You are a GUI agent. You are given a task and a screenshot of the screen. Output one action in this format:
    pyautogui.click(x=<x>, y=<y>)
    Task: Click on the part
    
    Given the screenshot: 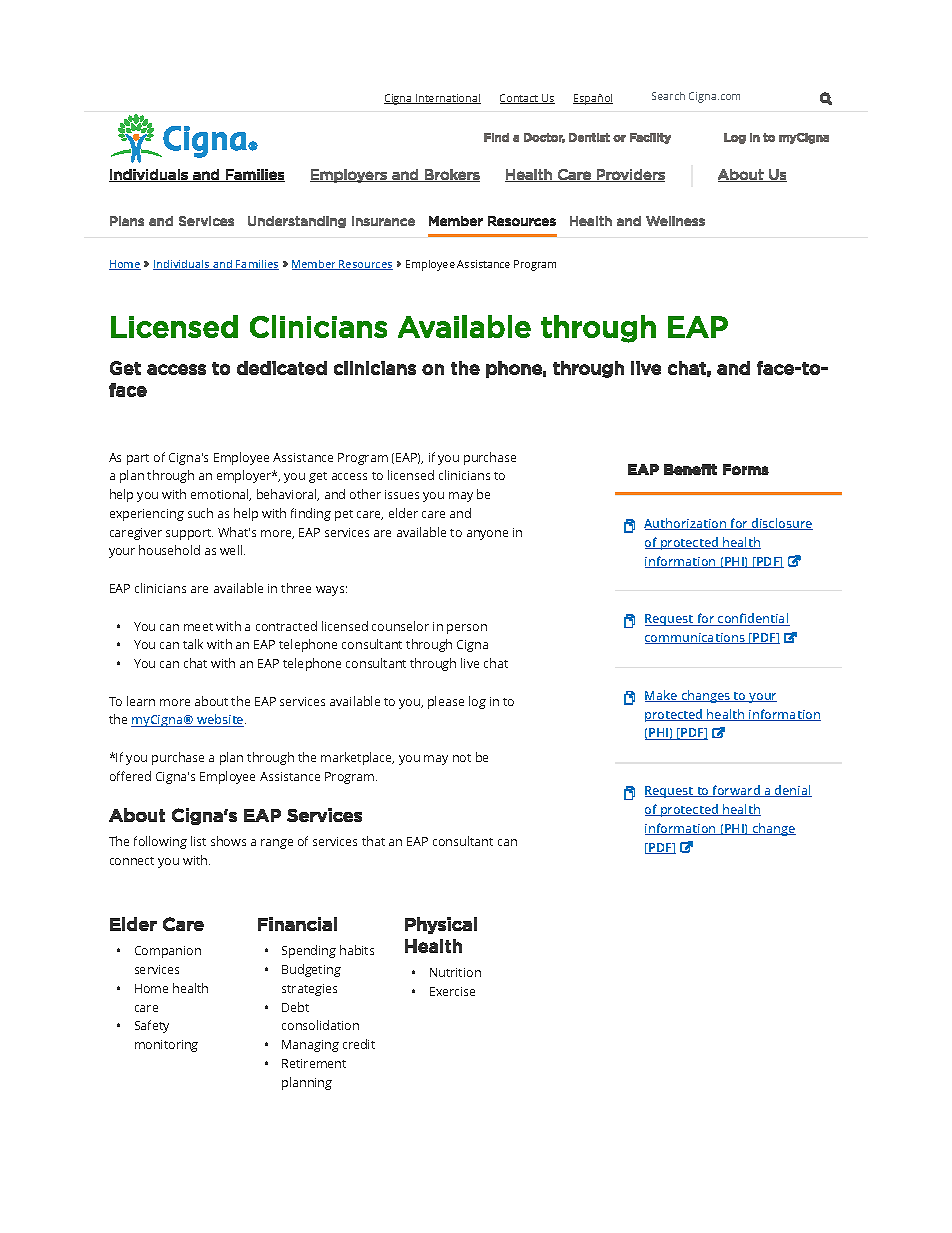 What is the action you would take?
    pyautogui.click(x=138, y=459)
